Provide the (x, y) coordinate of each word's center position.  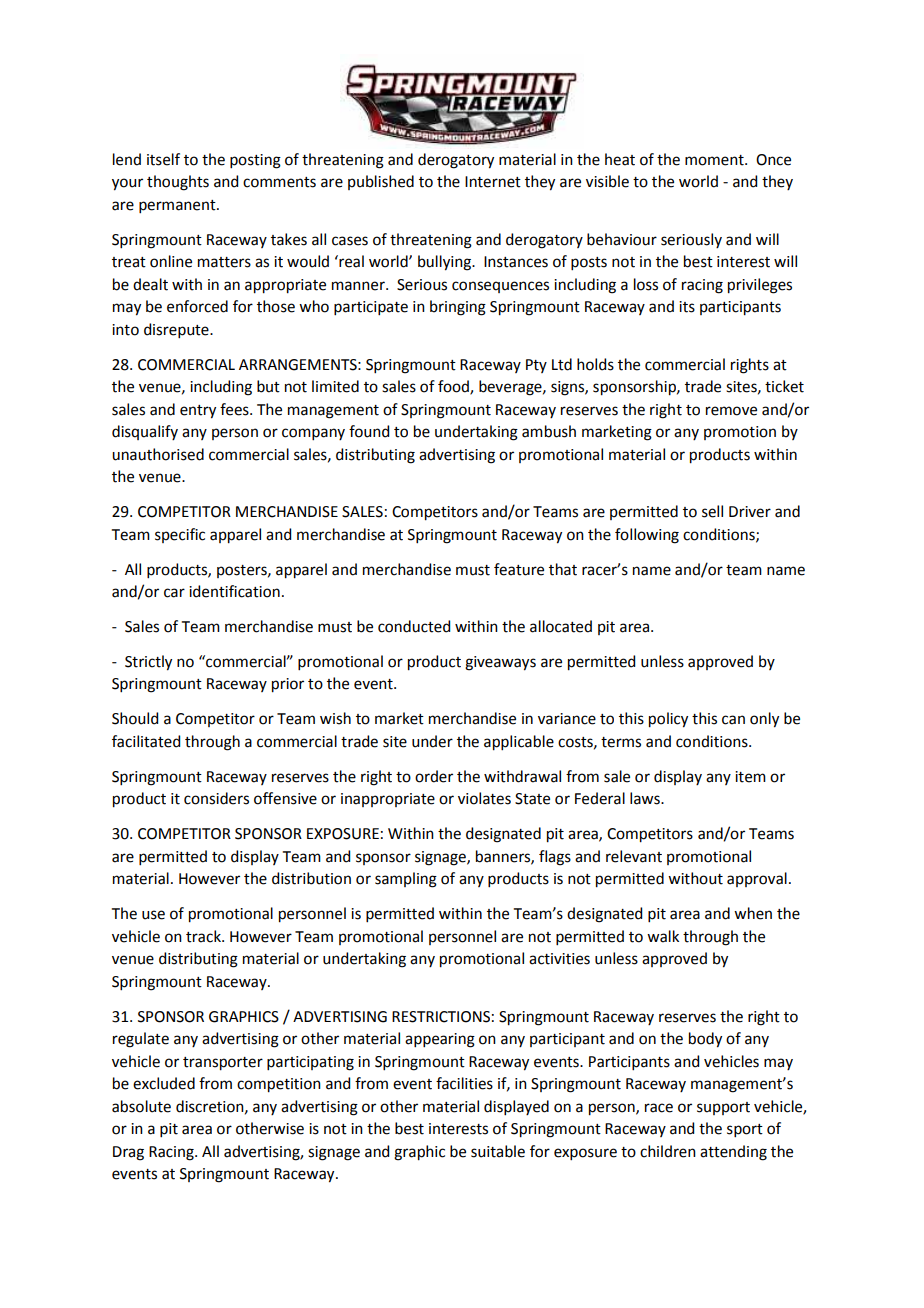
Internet (493, 182)
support (723, 1108)
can (733, 720)
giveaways (500, 663)
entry (198, 412)
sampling (406, 880)
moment (715, 160)
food (454, 387)
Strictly (148, 663)
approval (757, 879)
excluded (164, 1083)
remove (731, 411)
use (153, 915)
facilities (464, 1083)
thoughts (178, 183)
